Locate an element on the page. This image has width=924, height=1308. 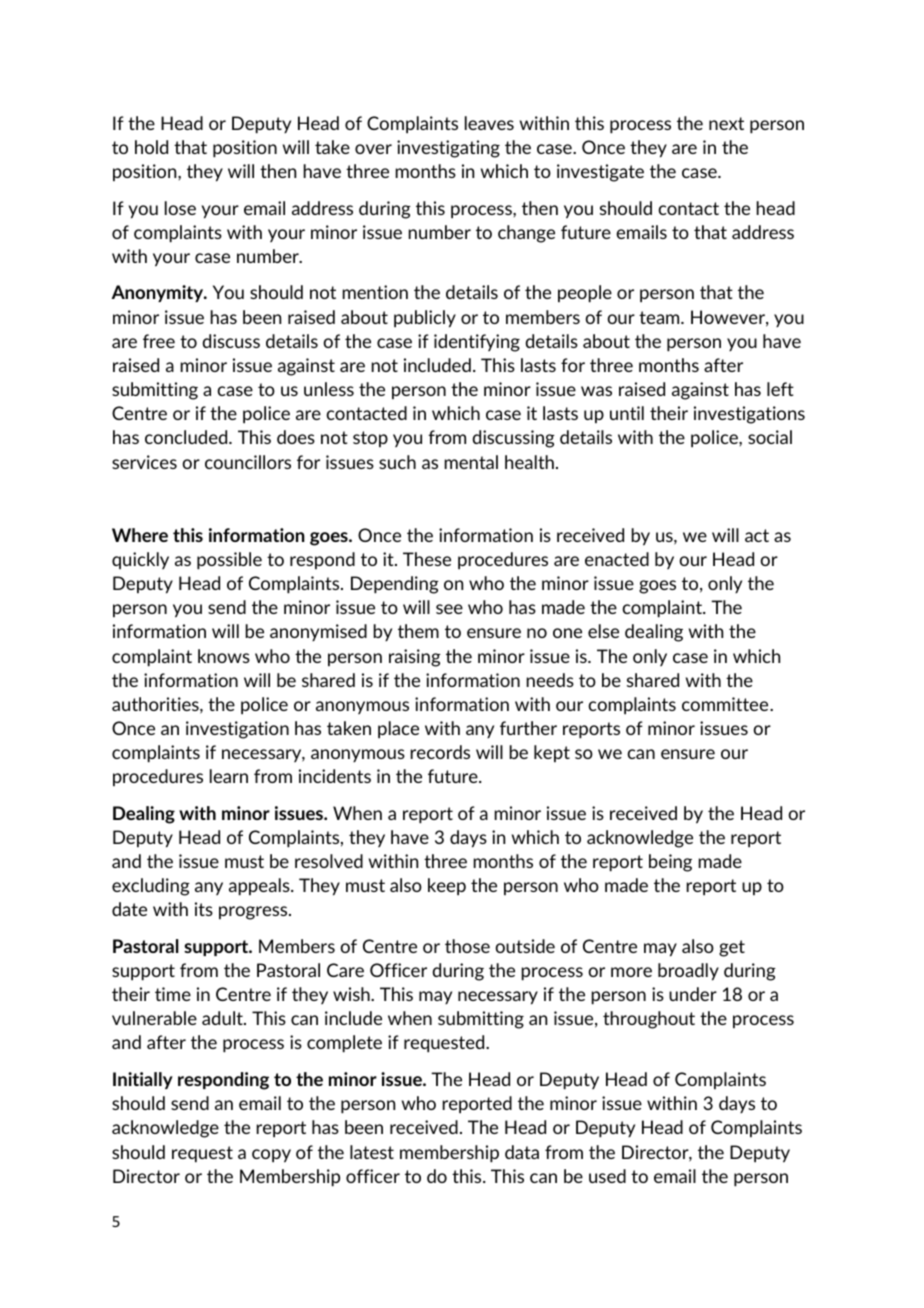
until is located at coordinates (627, 413).
